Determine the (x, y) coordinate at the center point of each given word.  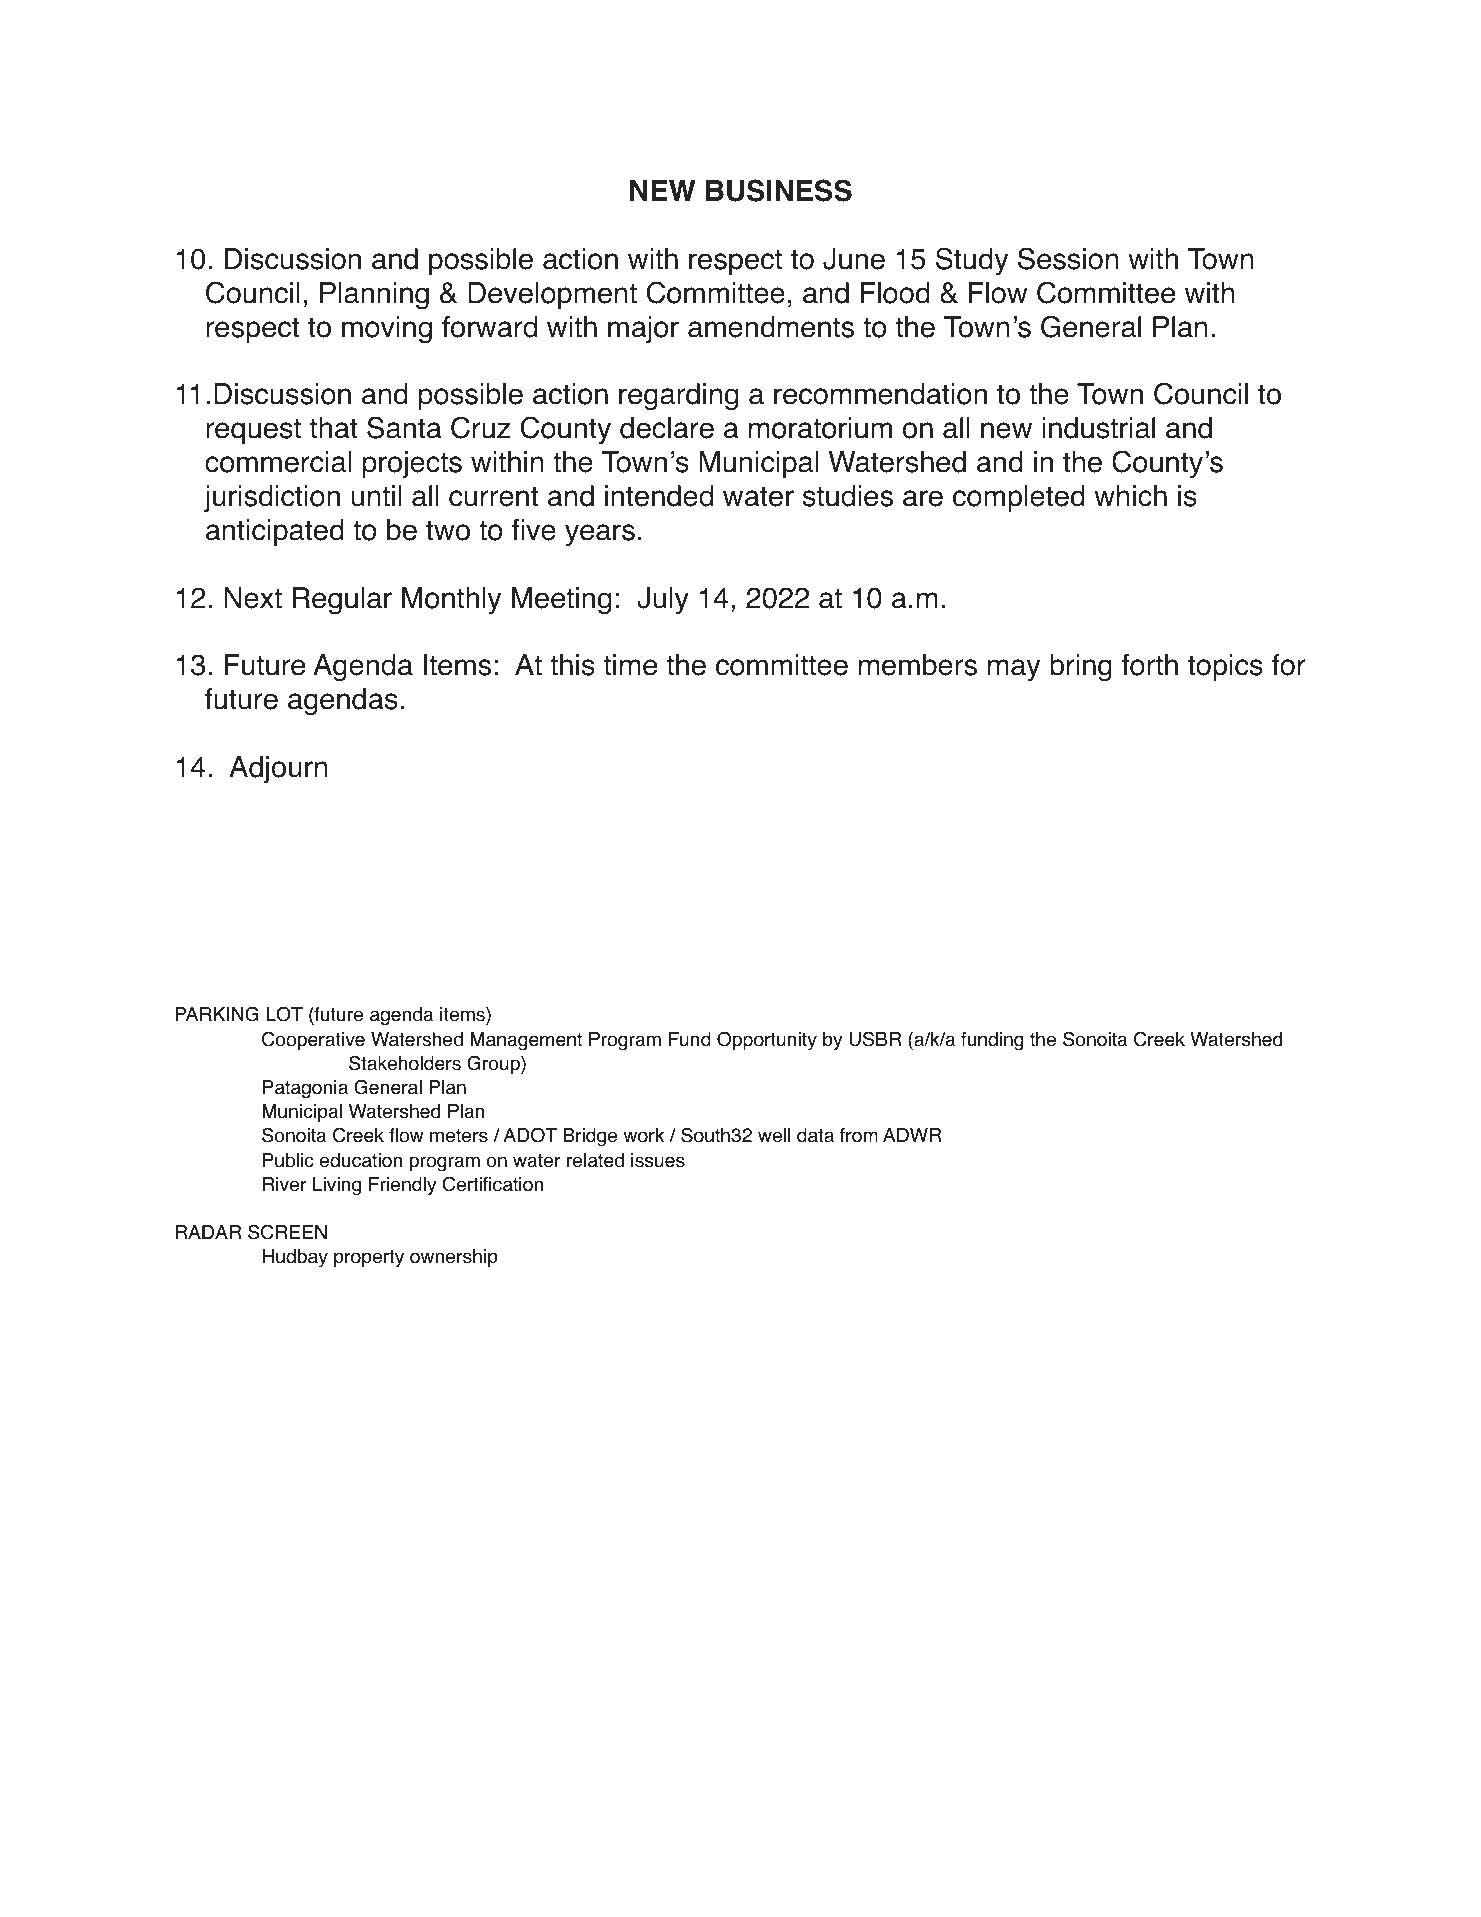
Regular (342, 601)
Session (1068, 258)
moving (387, 330)
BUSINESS (779, 190)
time (630, 665)
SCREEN (287, 1232)
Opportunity (767, 1040)
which (1130, 496)
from (859, 1135)
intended (659, 496)
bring (1081, 668)
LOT (284, 1014)
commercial (278, 462)
